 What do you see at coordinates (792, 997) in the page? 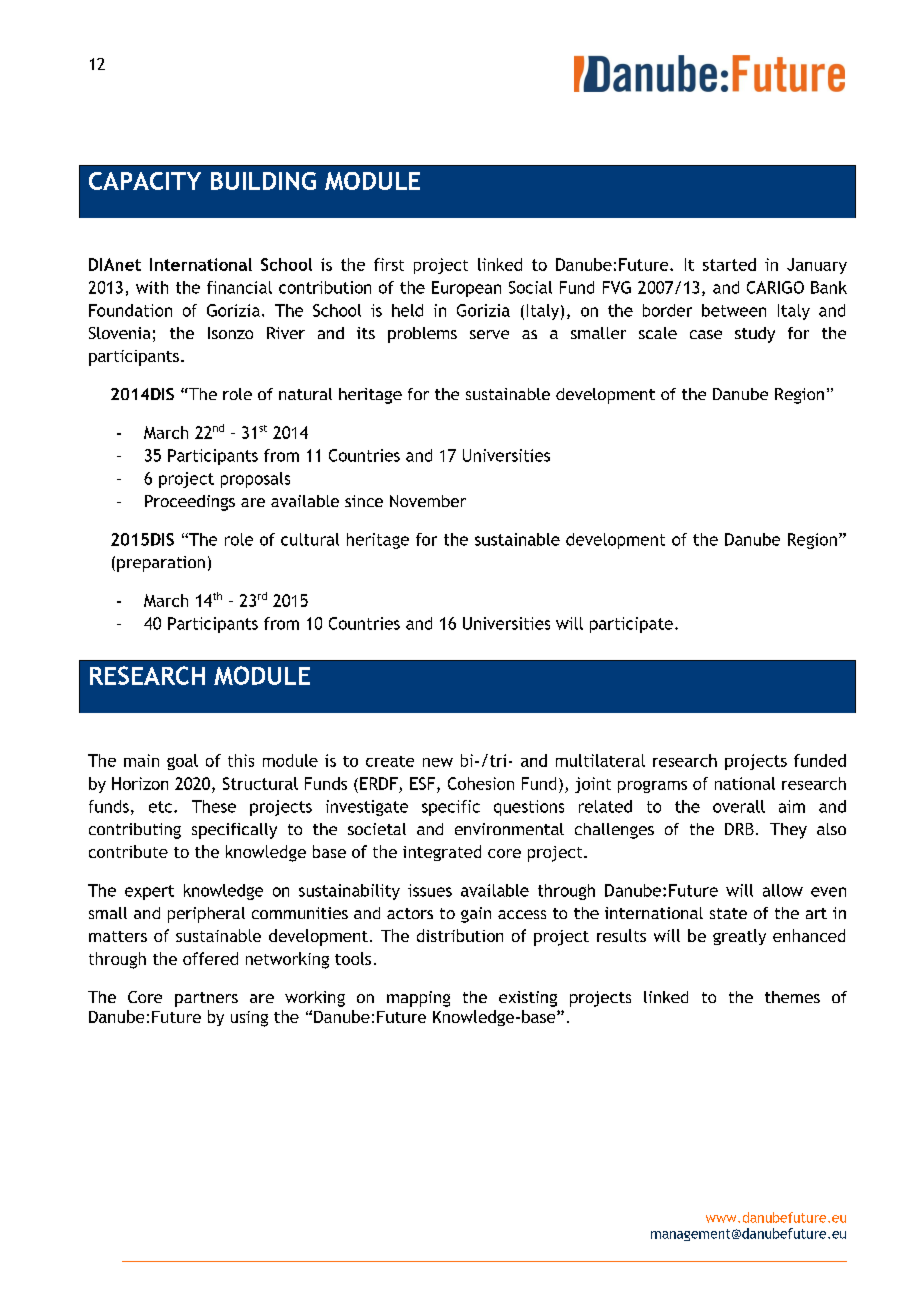
I see `themes` at bounding box center [792, 997].
